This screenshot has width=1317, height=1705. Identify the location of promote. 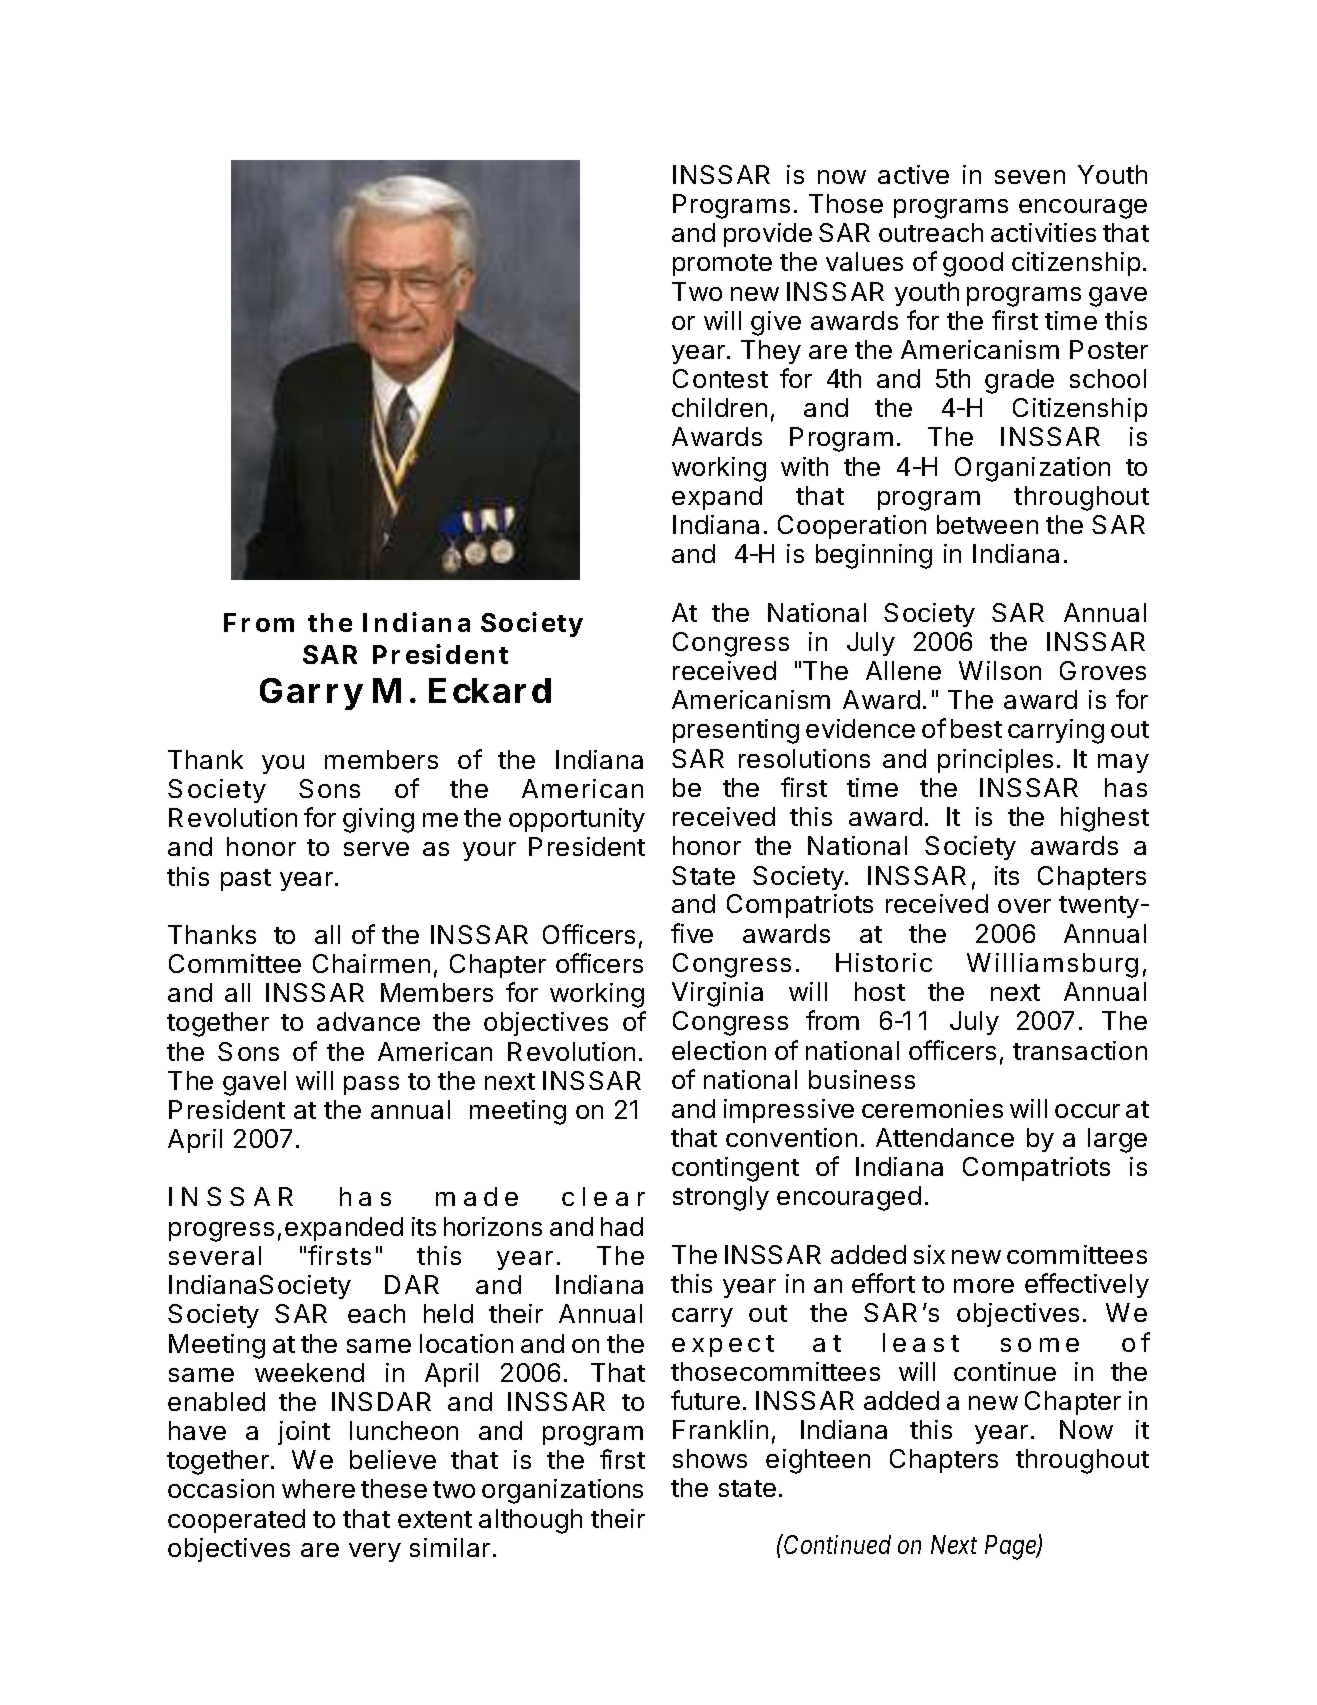
(722, 265).
